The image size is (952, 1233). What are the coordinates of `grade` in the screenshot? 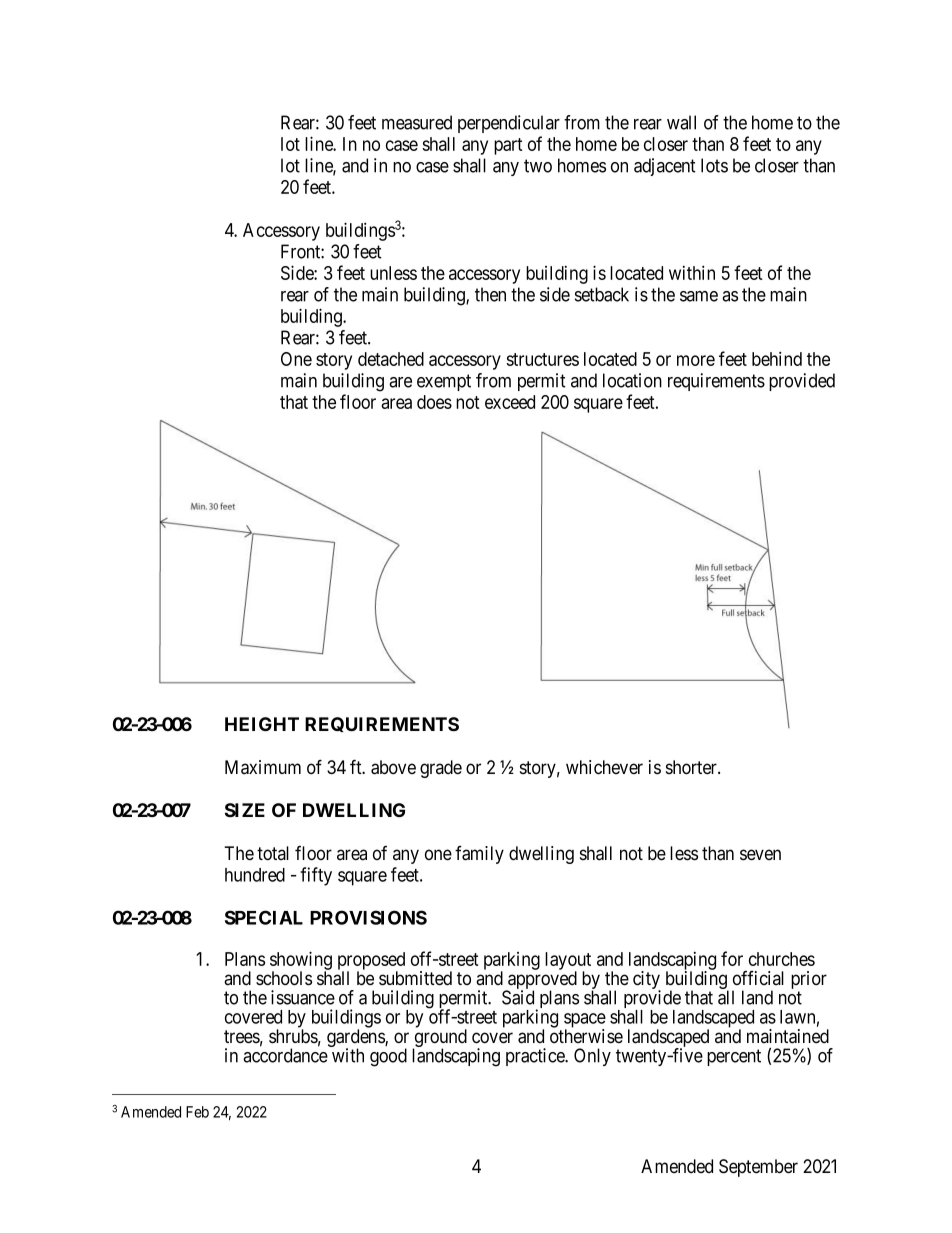 It's located at (441, 769).
